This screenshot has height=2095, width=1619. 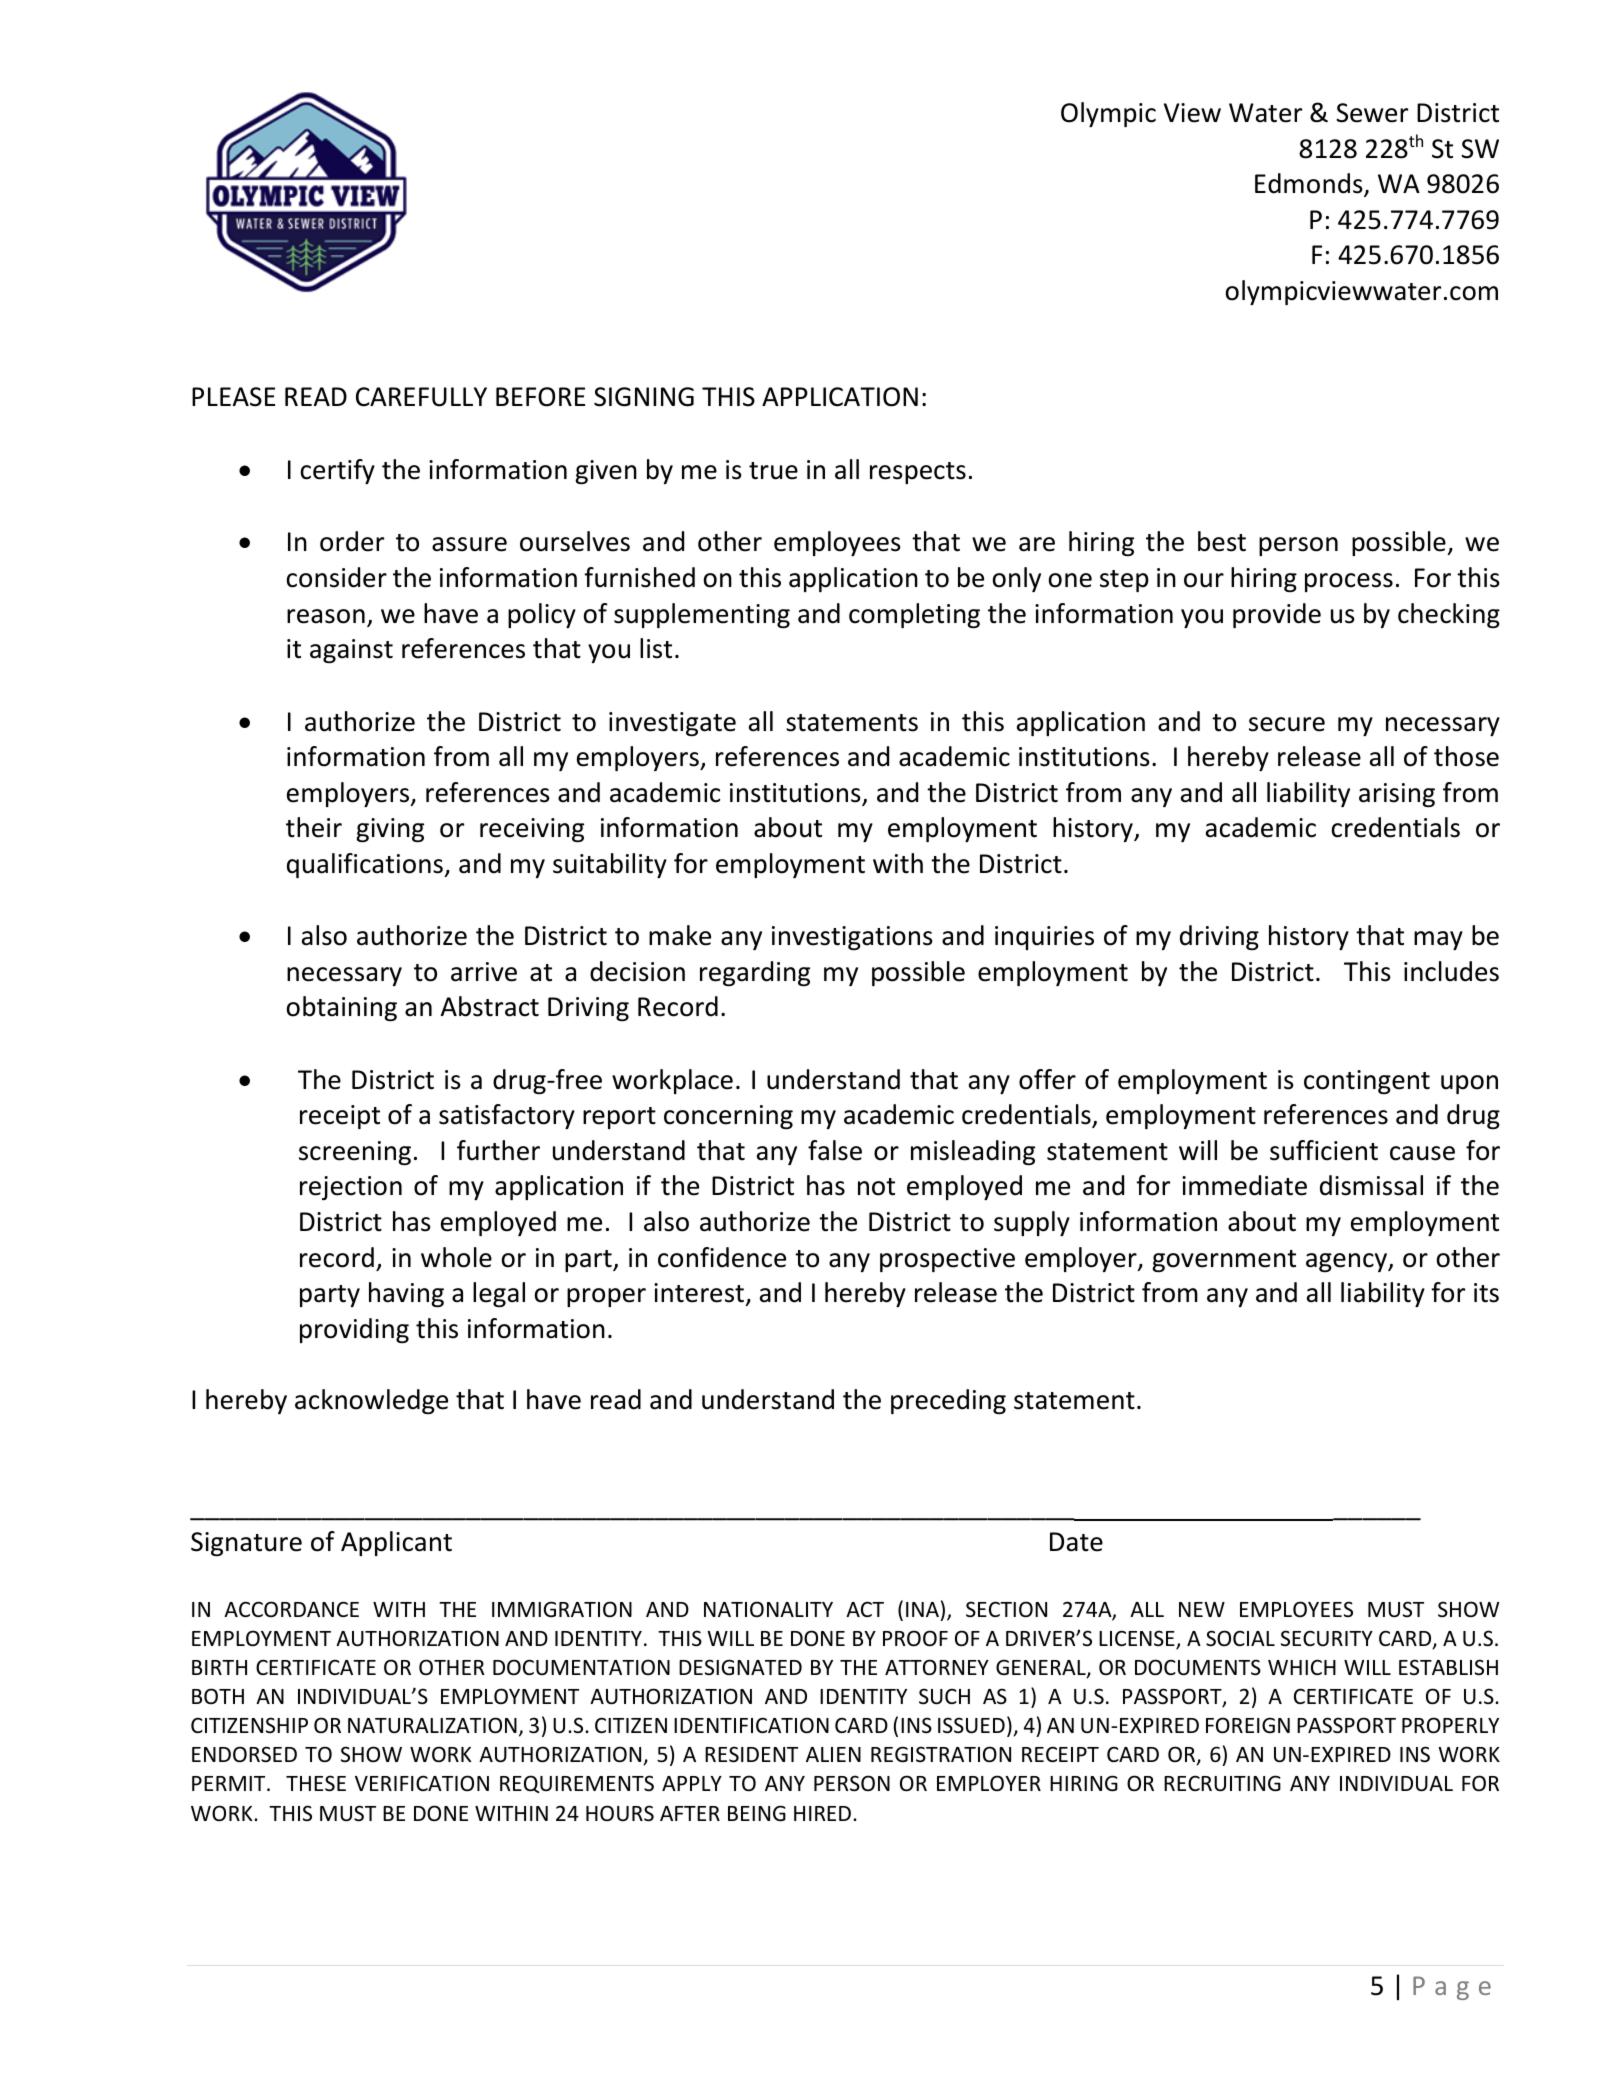 What do you see at coordinates (822, 1813) in the screenshot?
I see `HIRED` at bounding box center [822, 1813].
